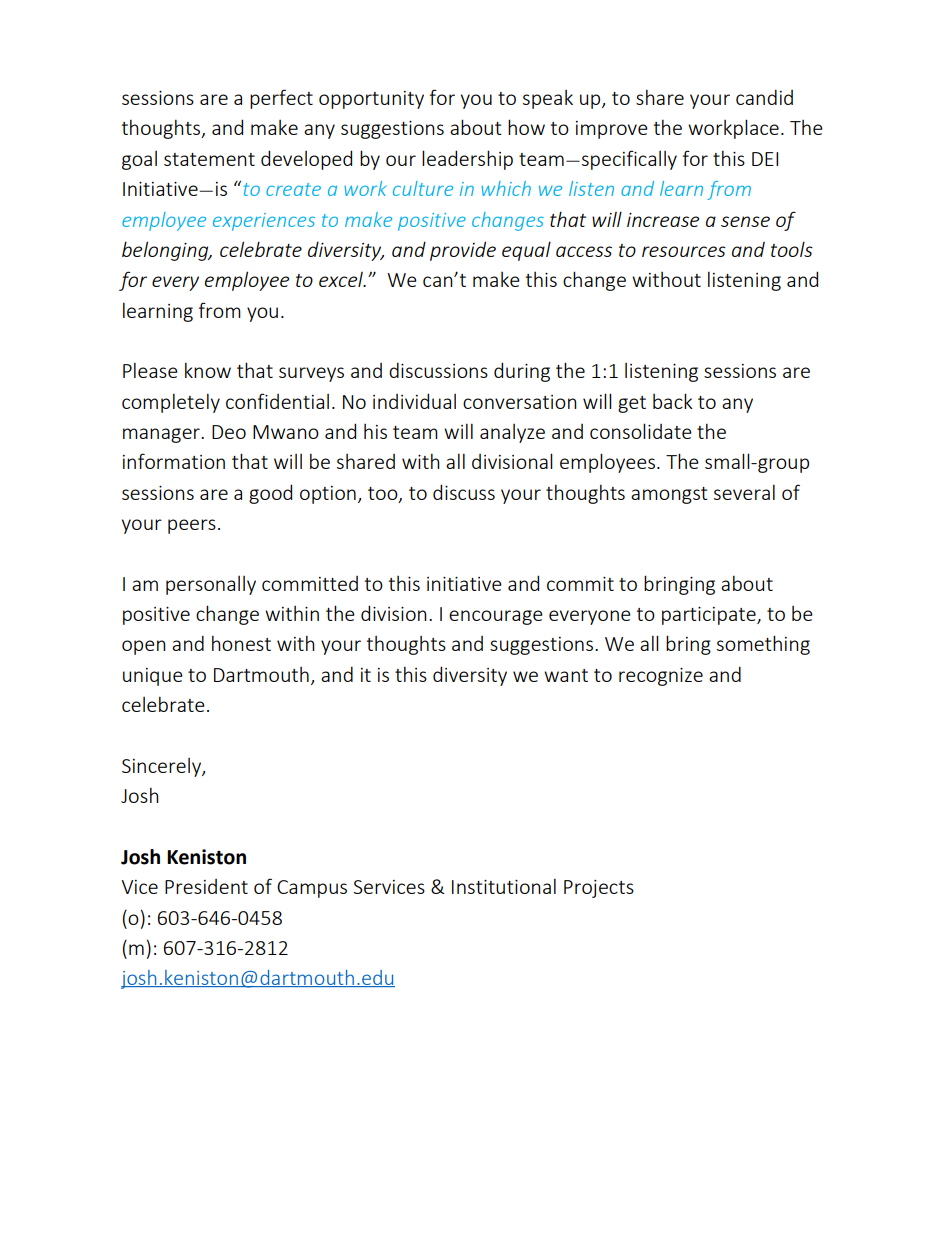 The height and width of the document is (1233, 952). I want to click on statement, so click(209, 159).
